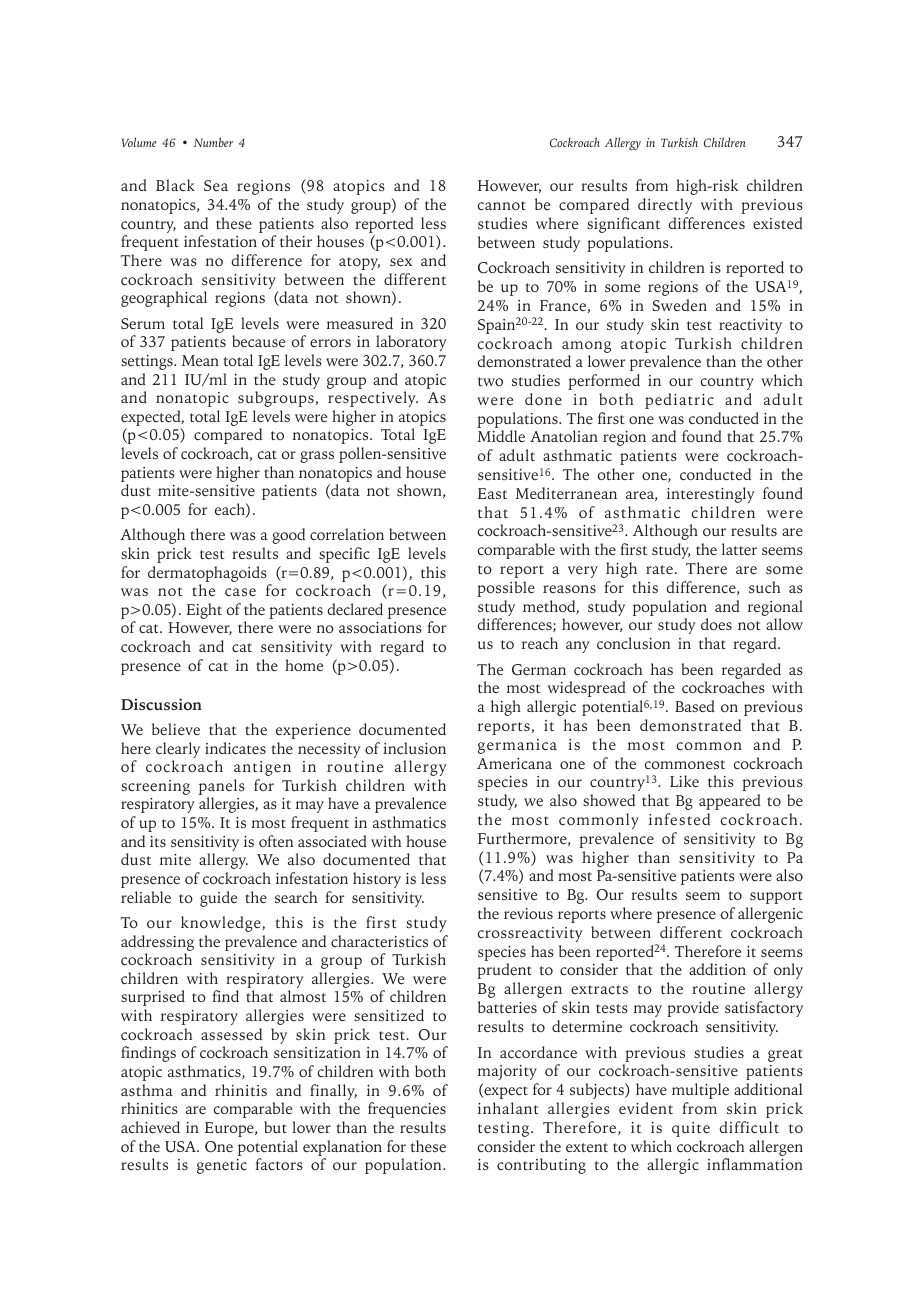 The height and width of the screenshot is (1308, 924). What do you see at coordinates (222, 788) in the screenshot?
I see `panels` at bounding box center [222, 788].
